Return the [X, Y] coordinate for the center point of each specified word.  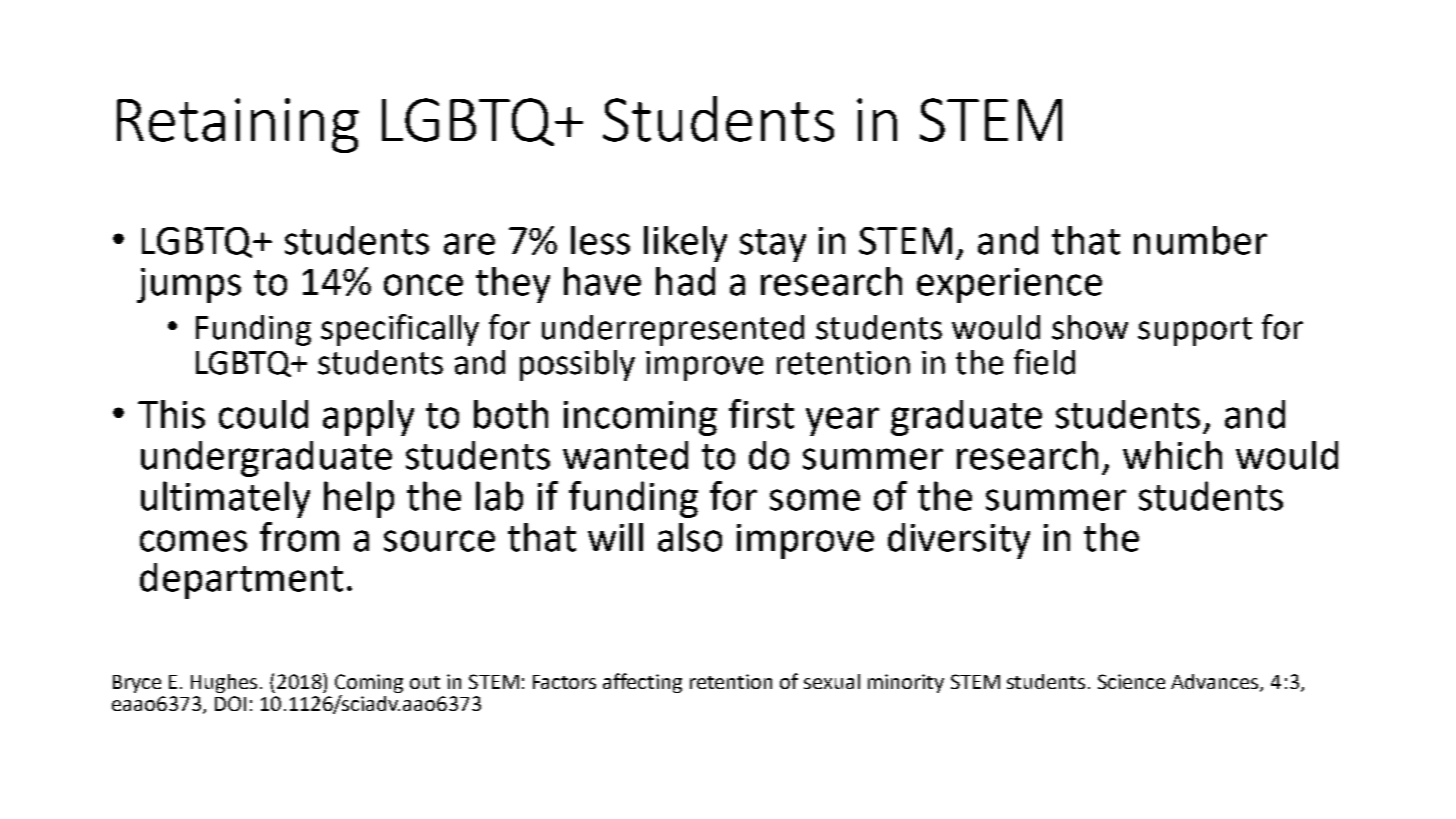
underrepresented [673, 330]
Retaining [238, 125]
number [1200, 240]
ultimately [225, 499]
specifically [400, 330]
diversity [959, 541]
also [690, 537]
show [1090, 327]
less [600, 240]
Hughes [224, 683]
